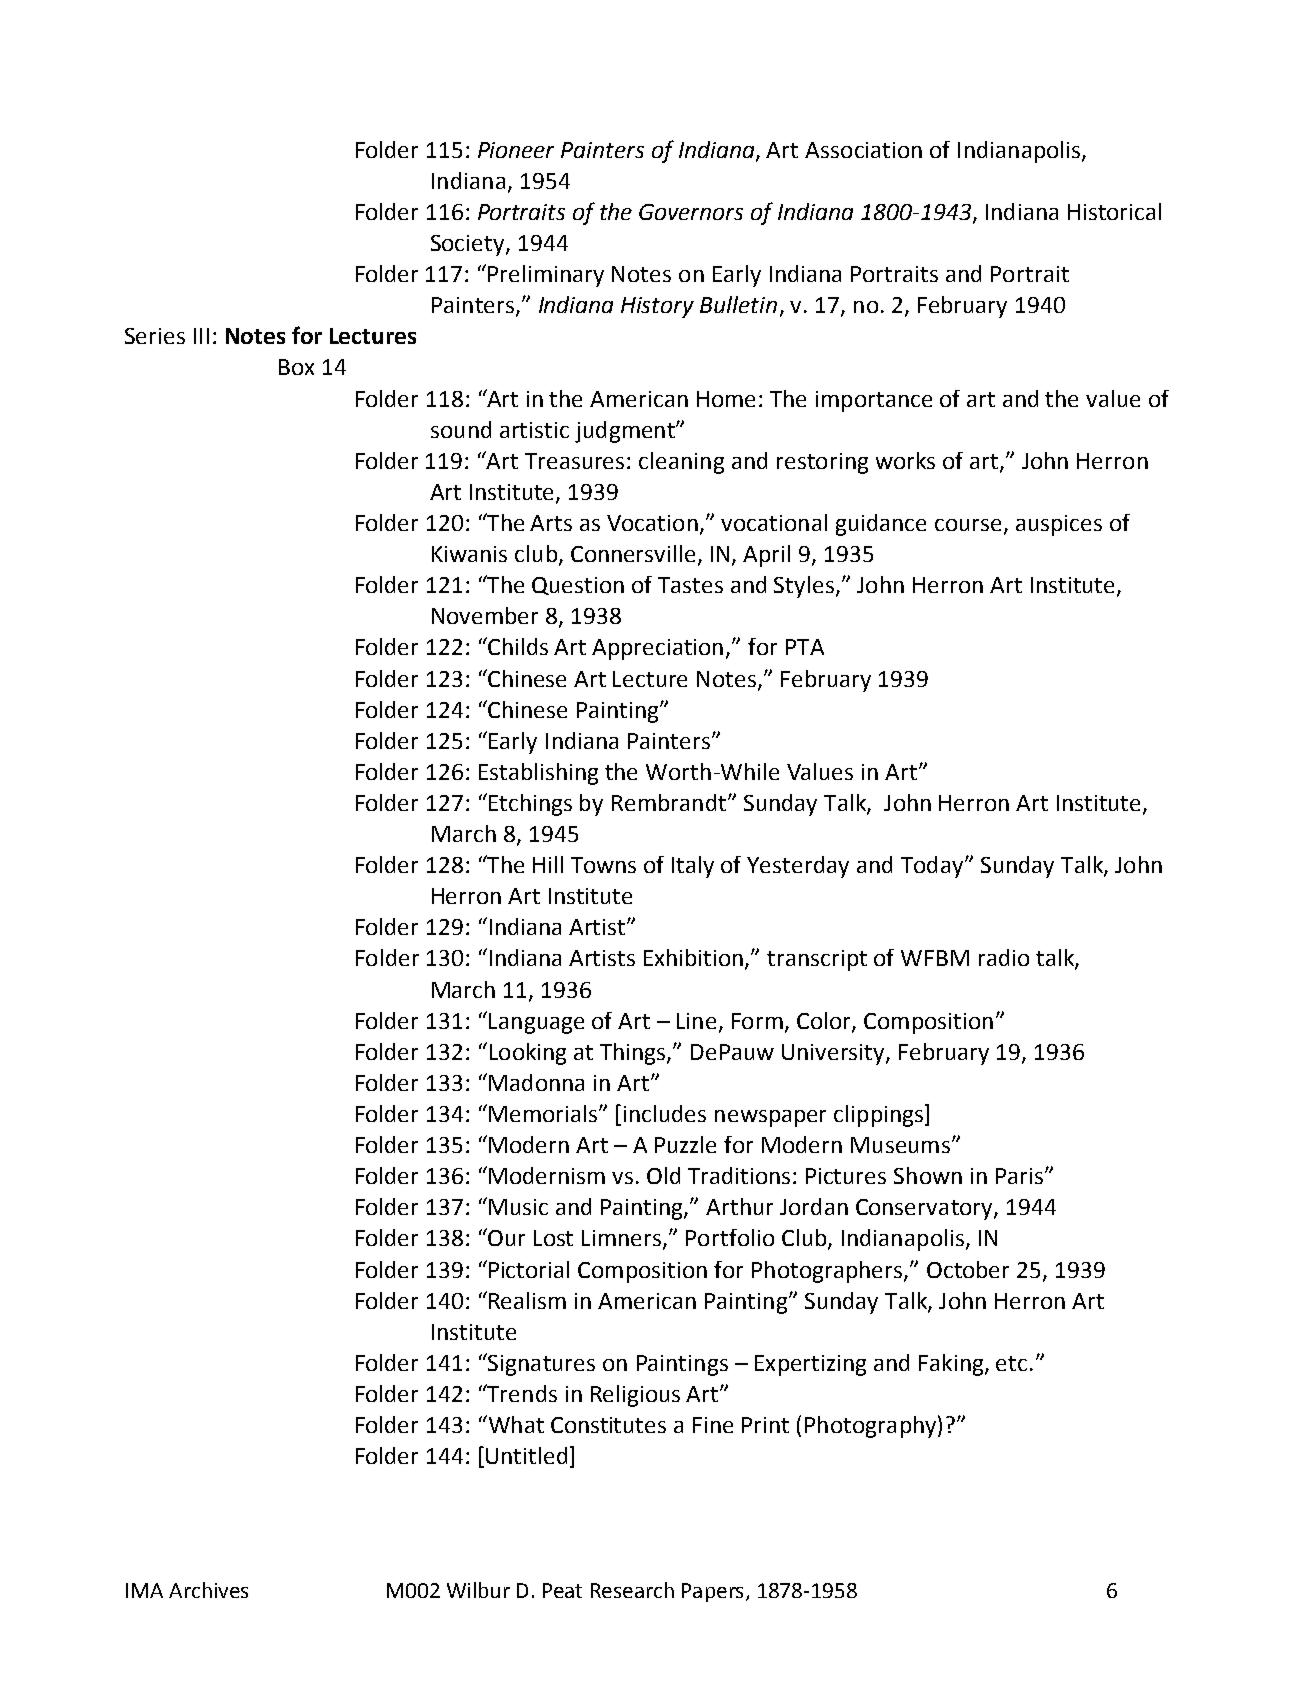 This screenshot has height=1681, width=1299. I want to click on Historical, so click(1114, 211).
